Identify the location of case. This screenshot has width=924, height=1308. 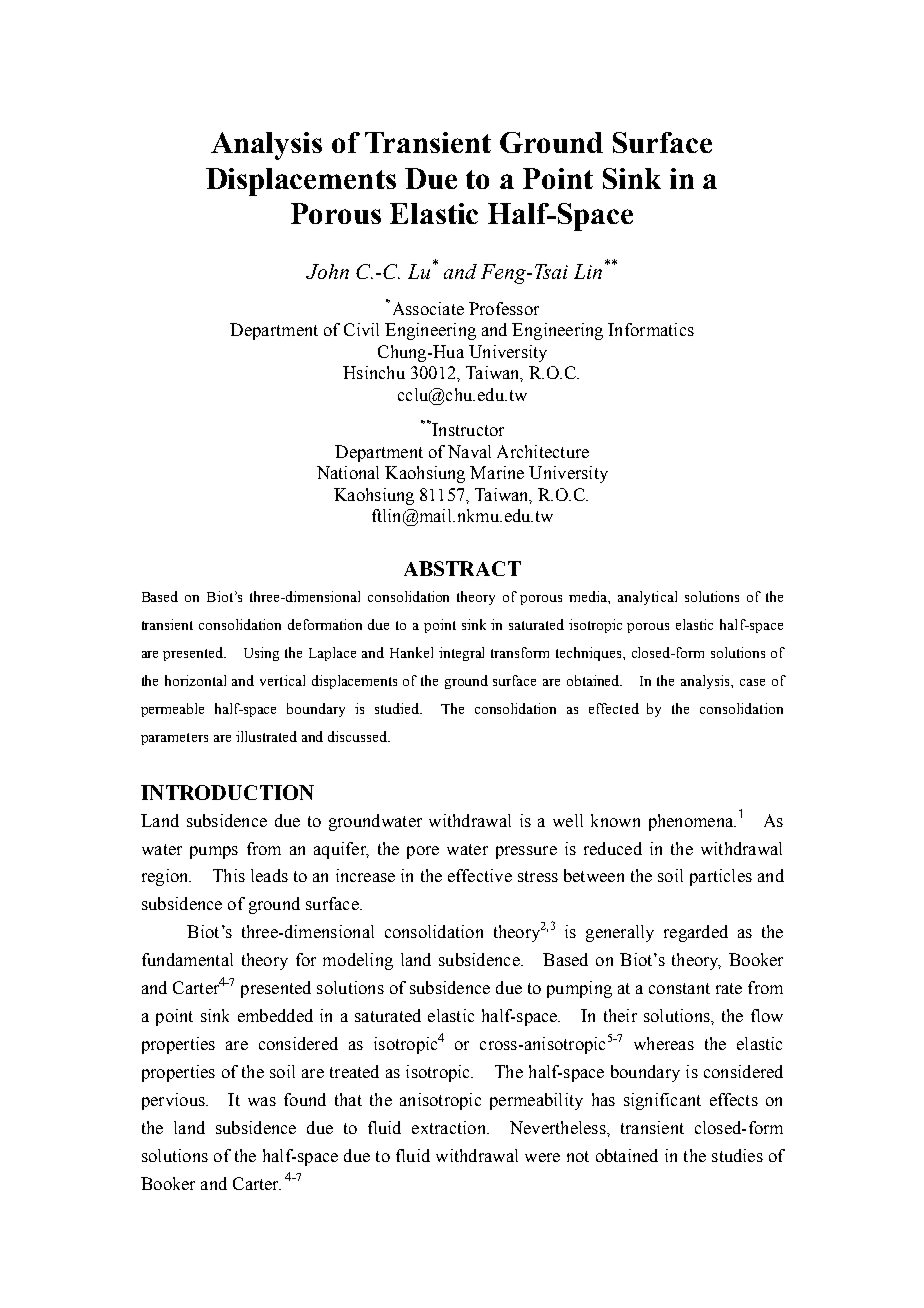
(752, 682).
